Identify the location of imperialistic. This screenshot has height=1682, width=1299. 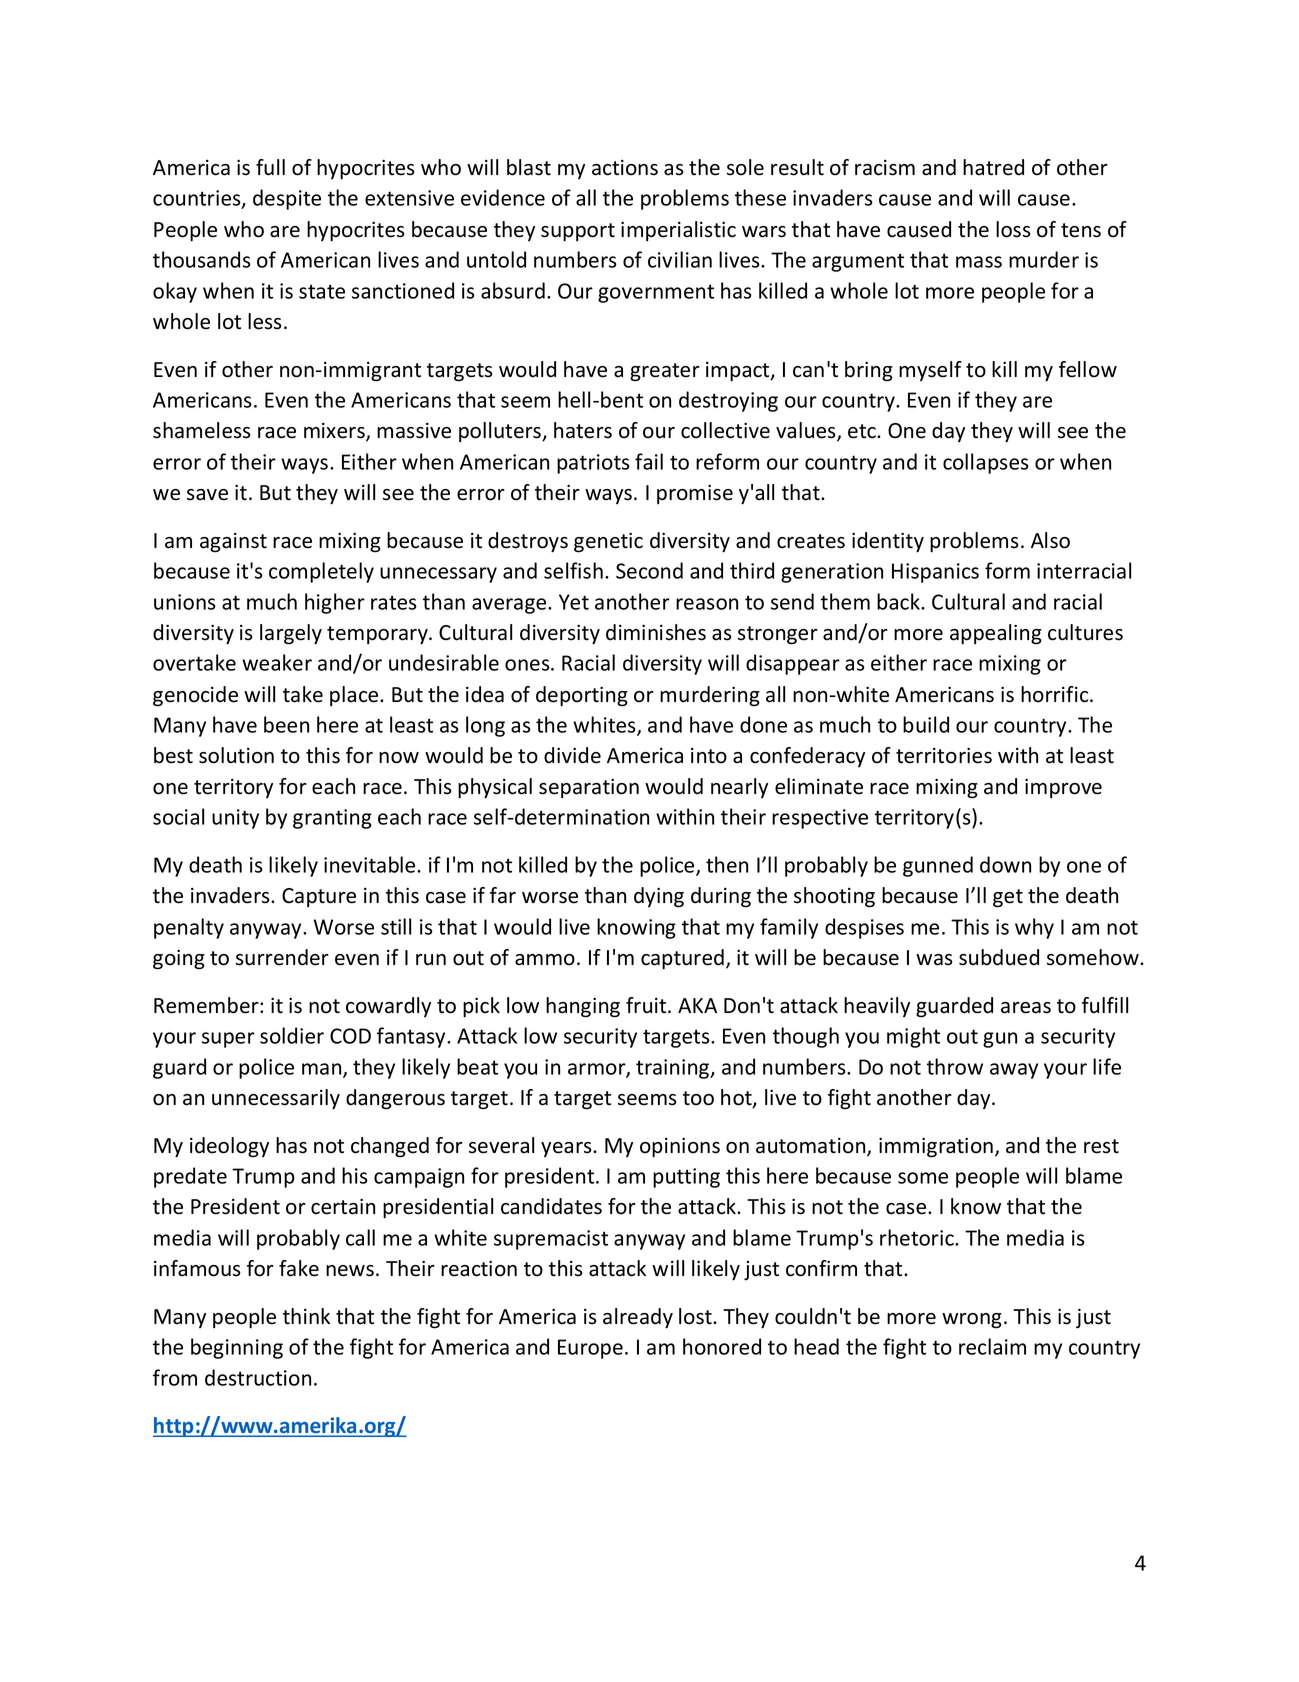
(678, 231).
